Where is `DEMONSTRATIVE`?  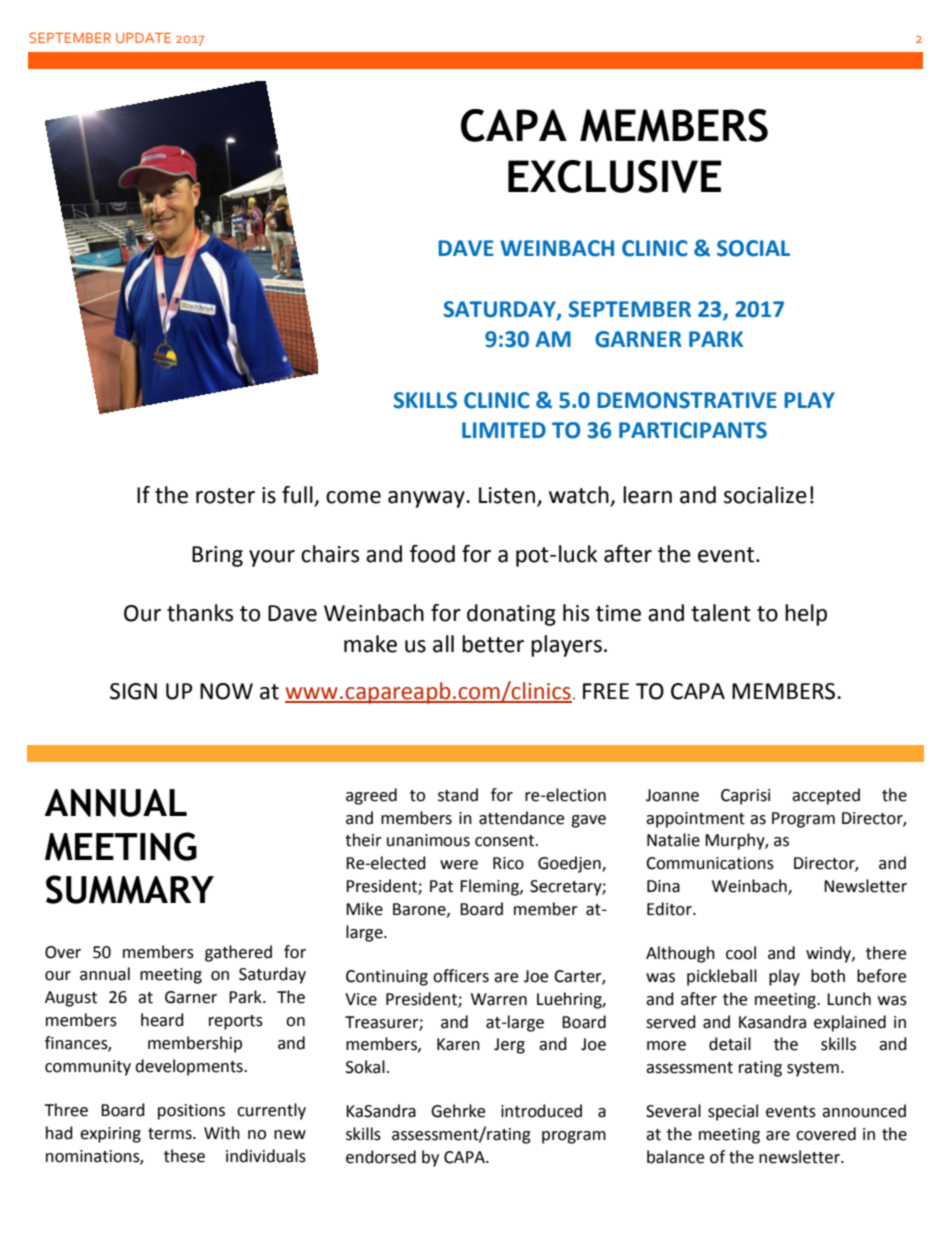
DEMONSTRATIVE is located at coordinates (687, 400).
